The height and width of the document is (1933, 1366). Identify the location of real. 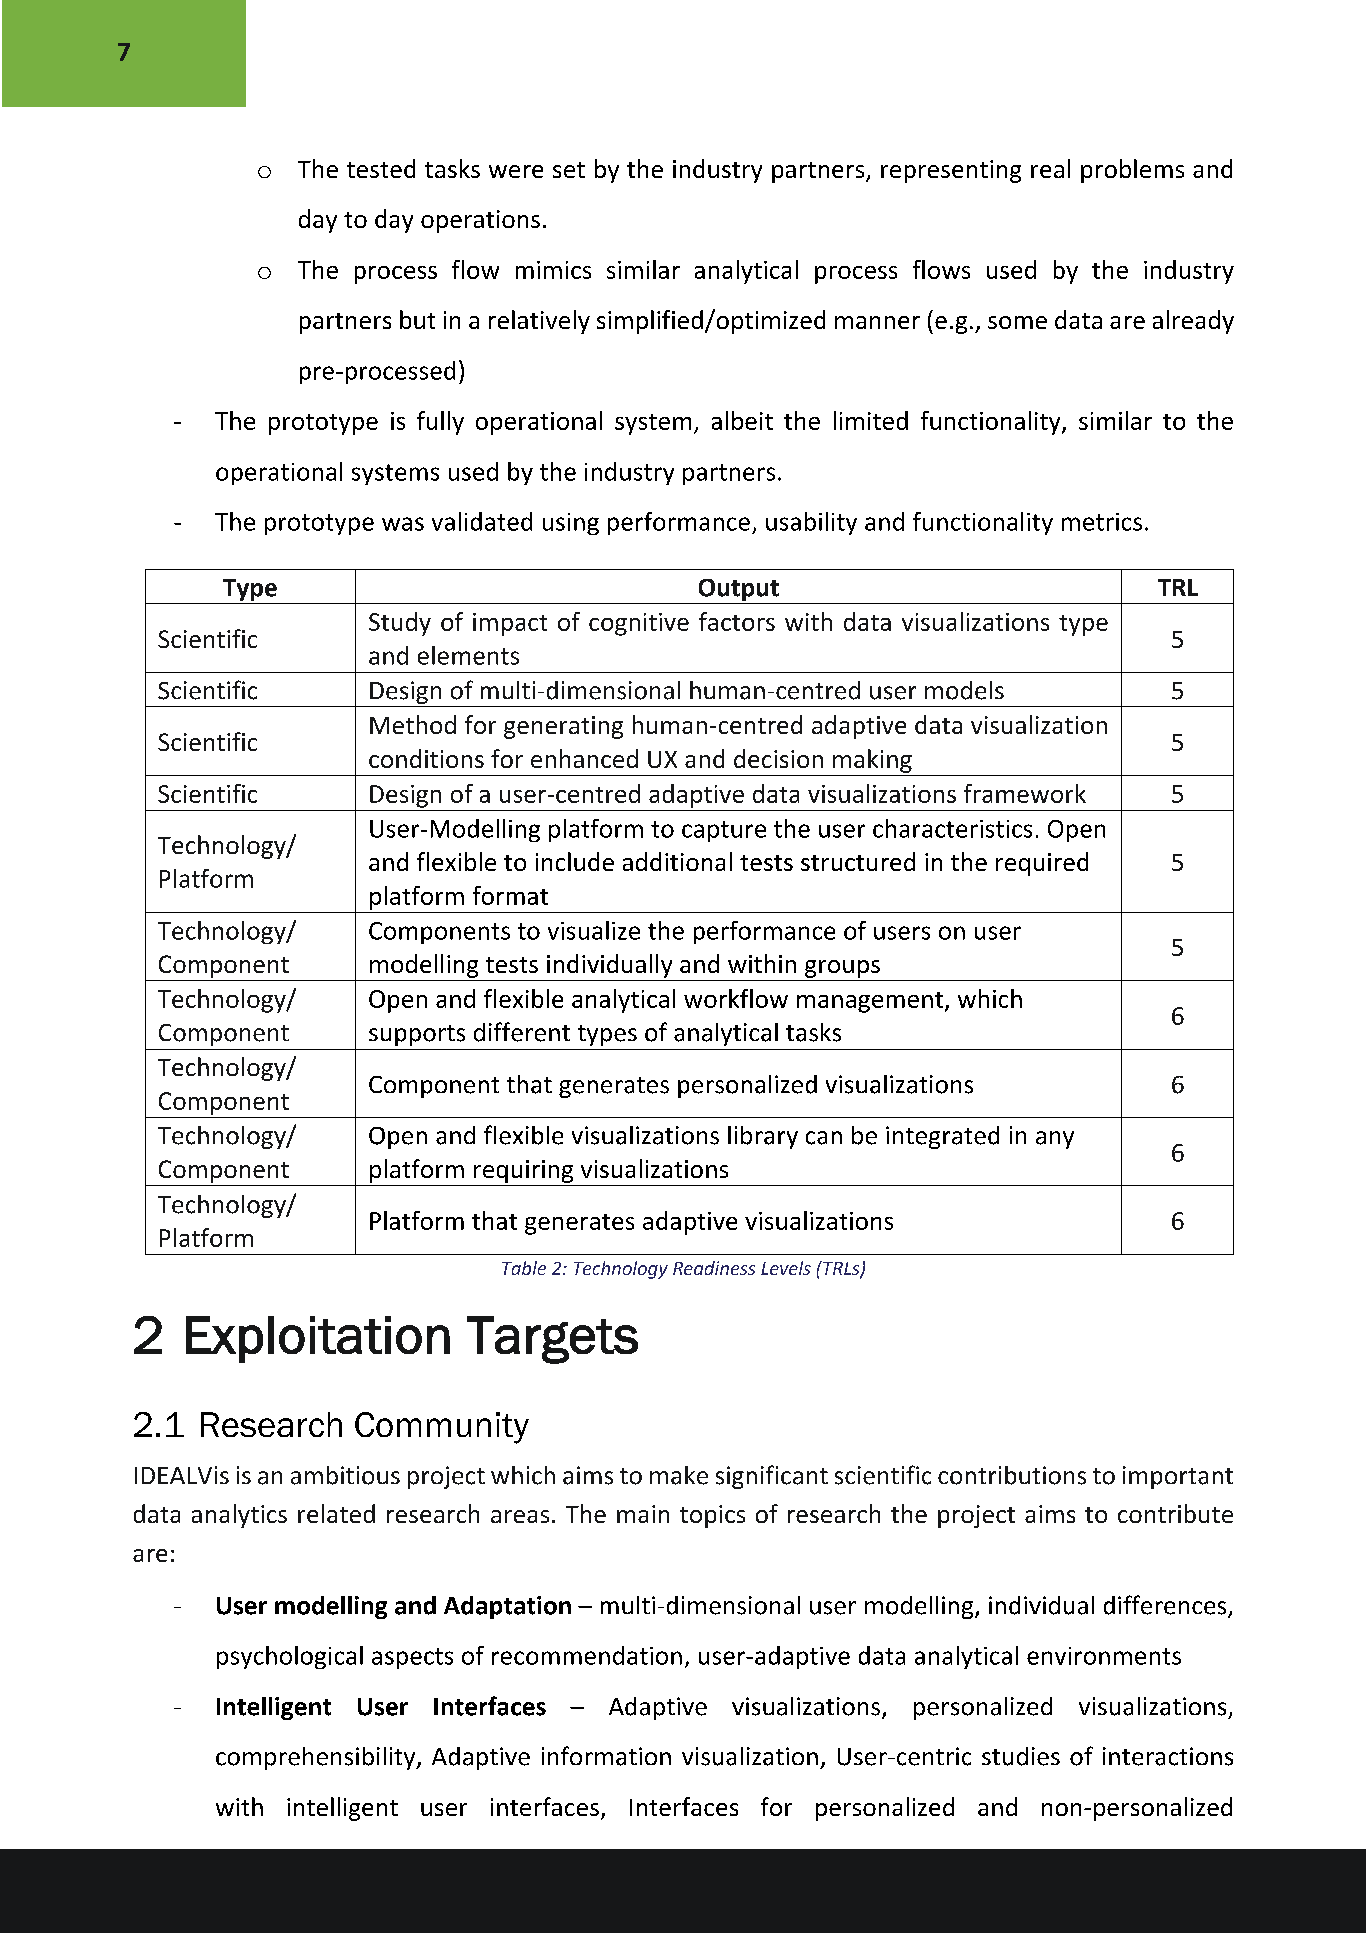
(1050, 168).
